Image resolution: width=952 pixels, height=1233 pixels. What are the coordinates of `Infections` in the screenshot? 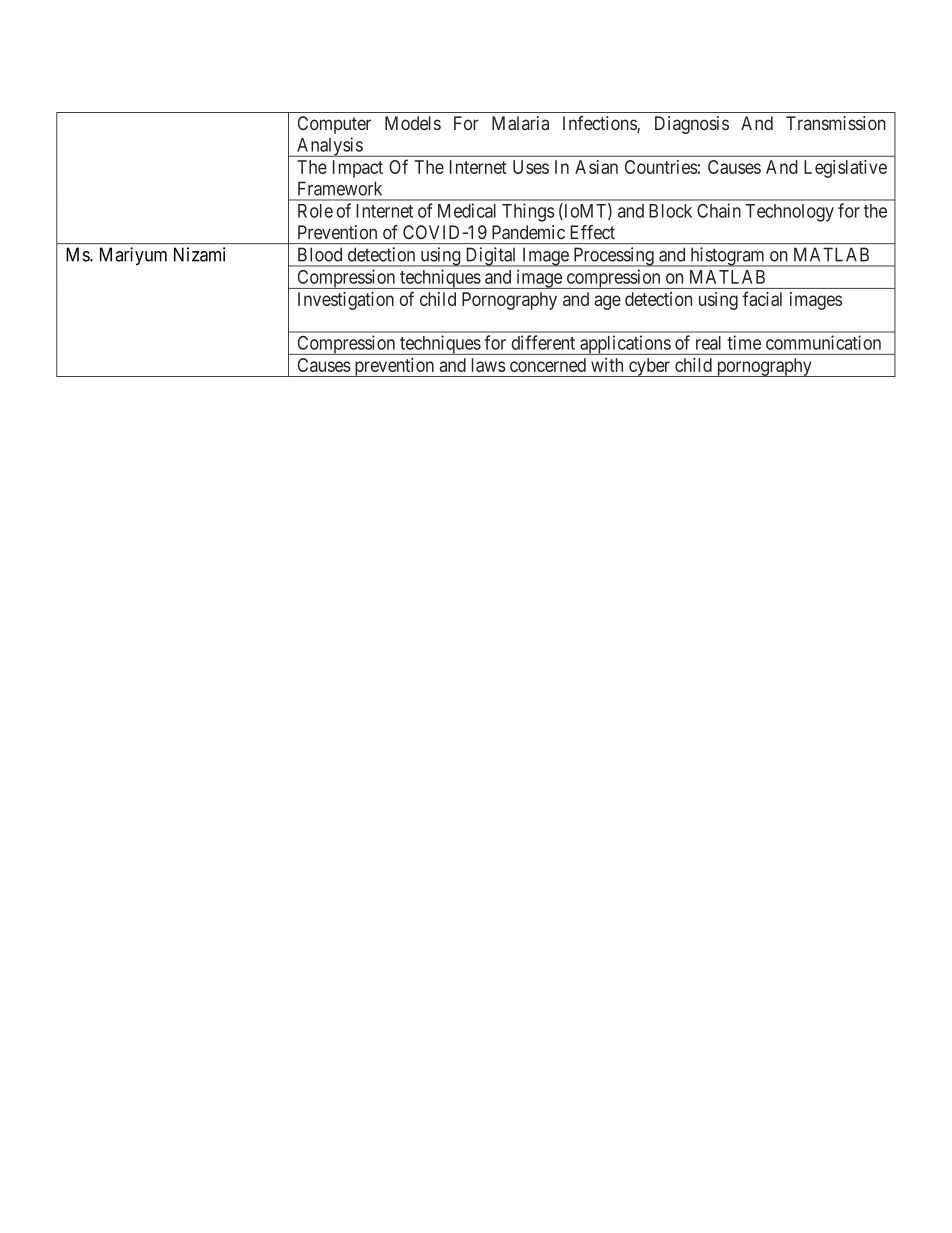 It's located at (600, 124).
